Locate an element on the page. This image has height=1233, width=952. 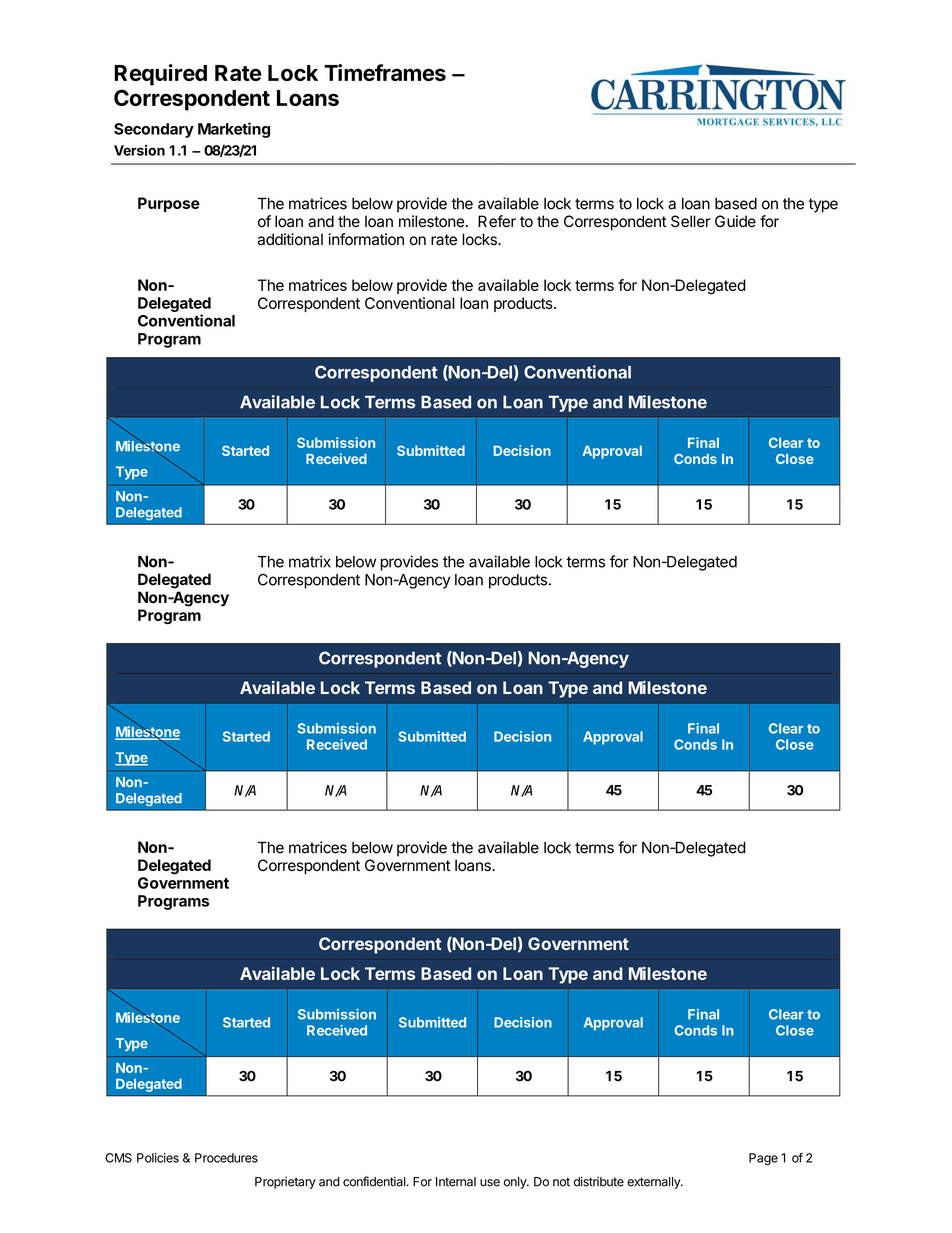
Marketing is located at coordinates (234, 130).
